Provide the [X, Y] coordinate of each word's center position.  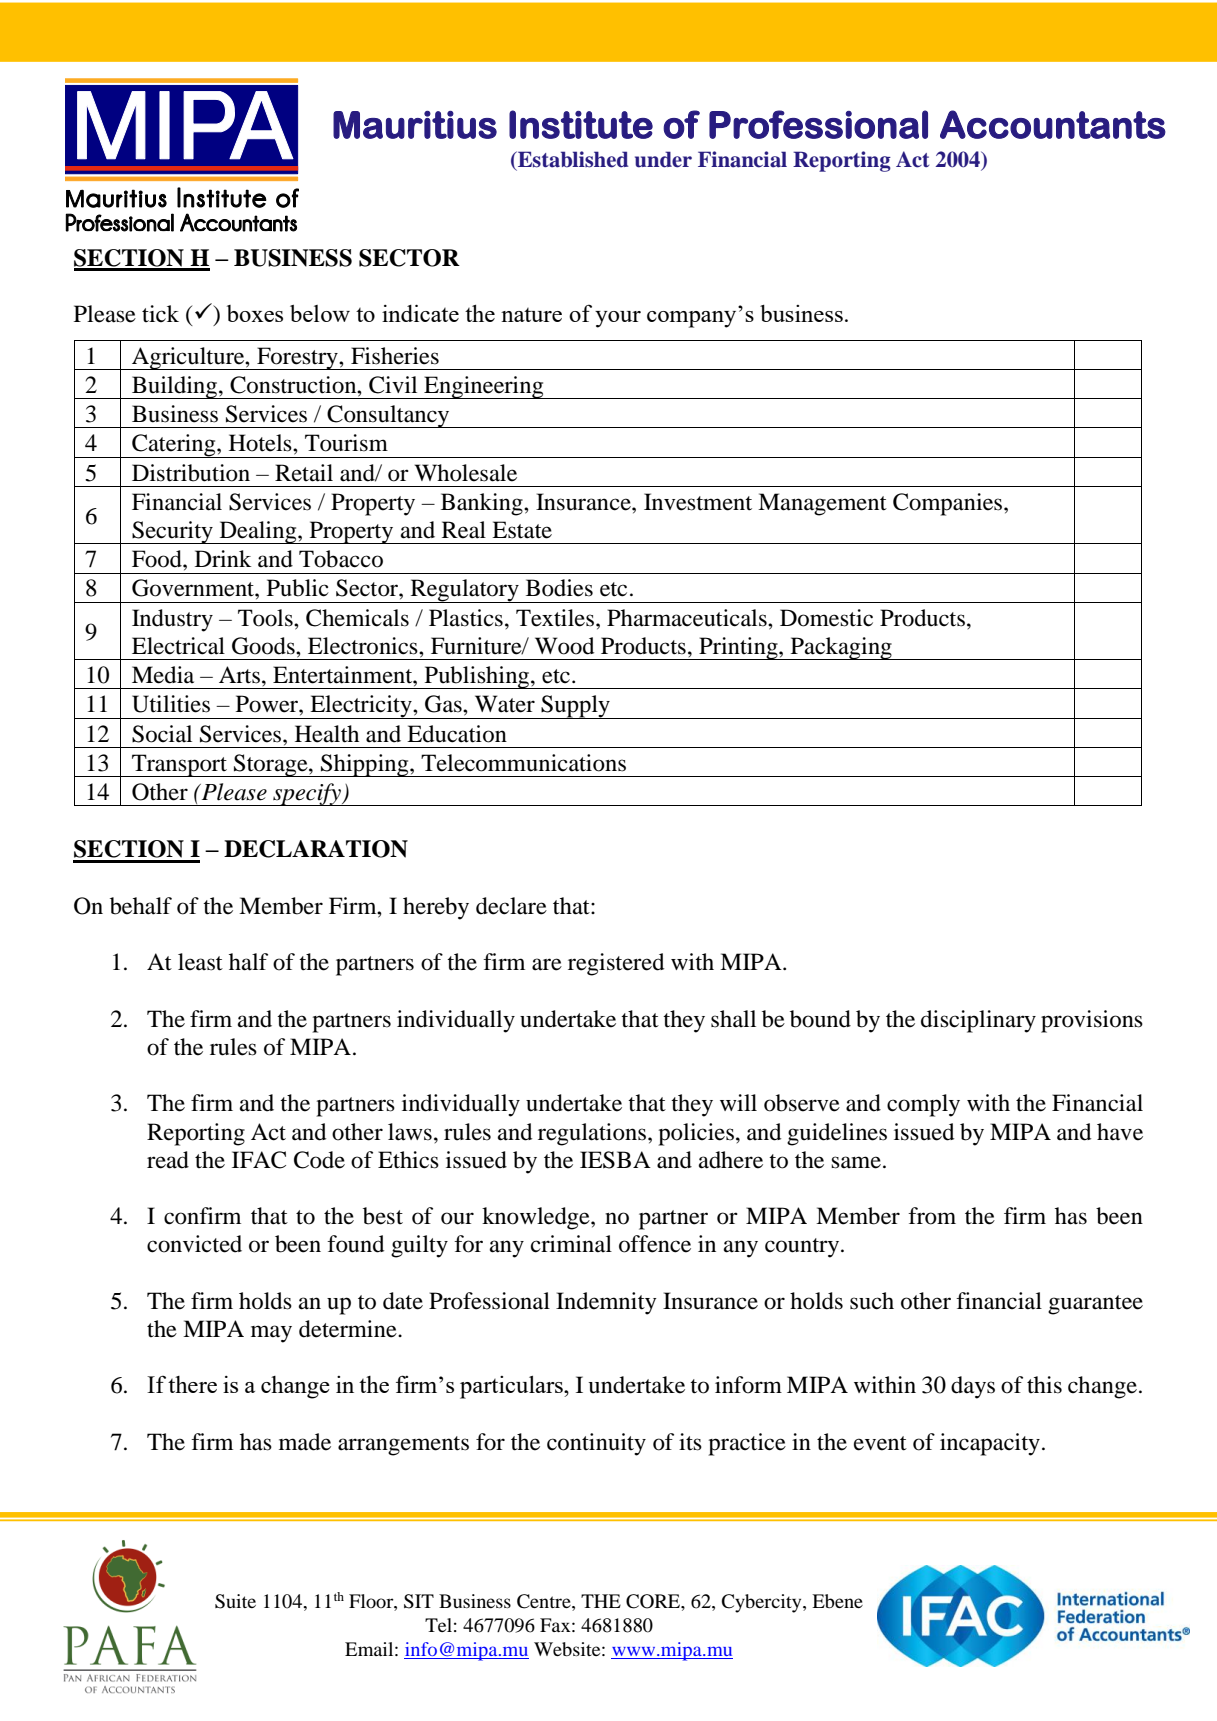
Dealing [258, 532]
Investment [698, 502]
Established [572, 159]
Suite [235, 1601]
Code [319, 1160]
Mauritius [415, 125]
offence [655, 1244]
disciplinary [978, 1021]
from [932, 1216]
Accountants [1053, 124]
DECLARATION [316, 849]
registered [616, 964]
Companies [949, 504]
